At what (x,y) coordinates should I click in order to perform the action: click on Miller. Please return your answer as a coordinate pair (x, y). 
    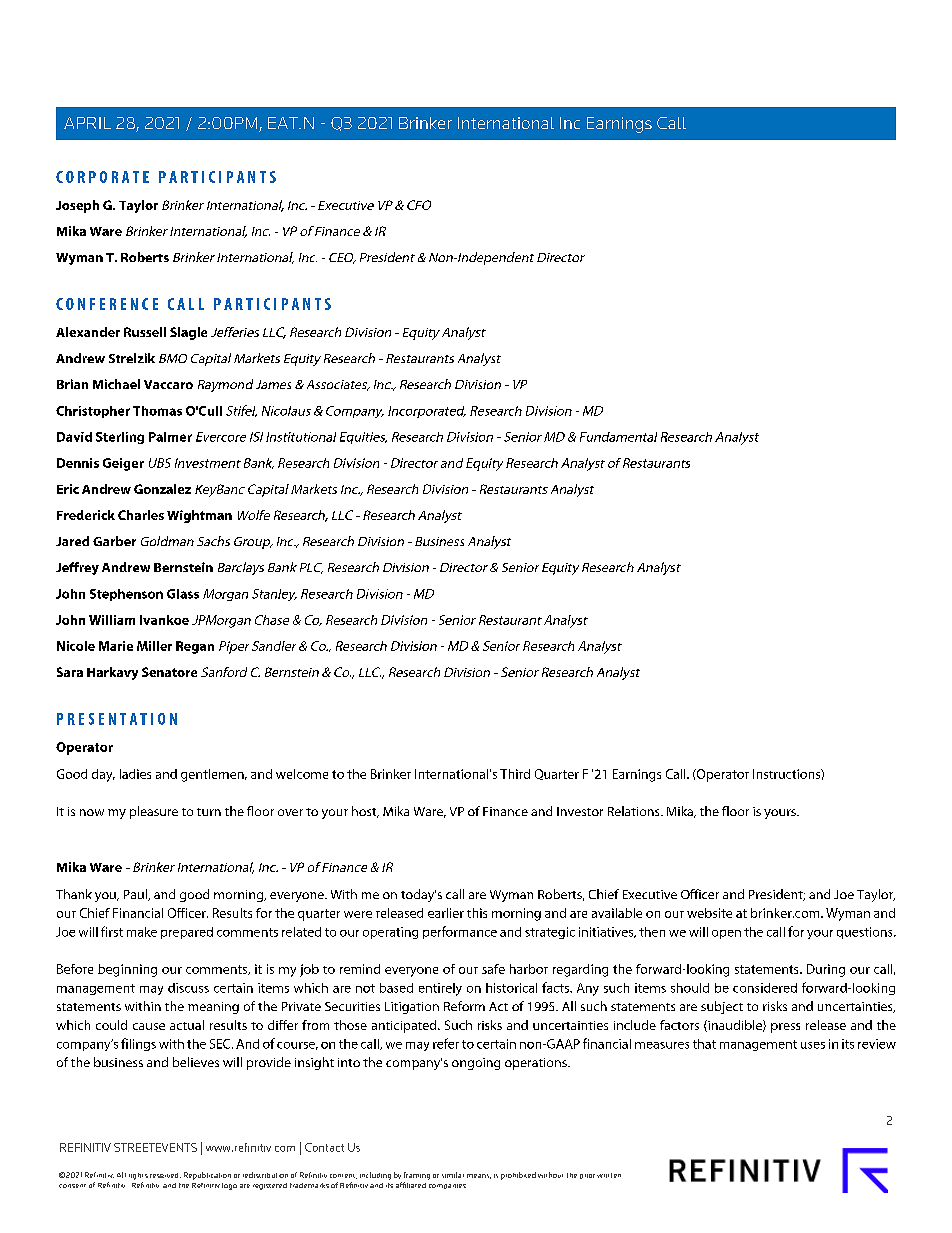
    Looking at the image, I should click on (154, 646).
